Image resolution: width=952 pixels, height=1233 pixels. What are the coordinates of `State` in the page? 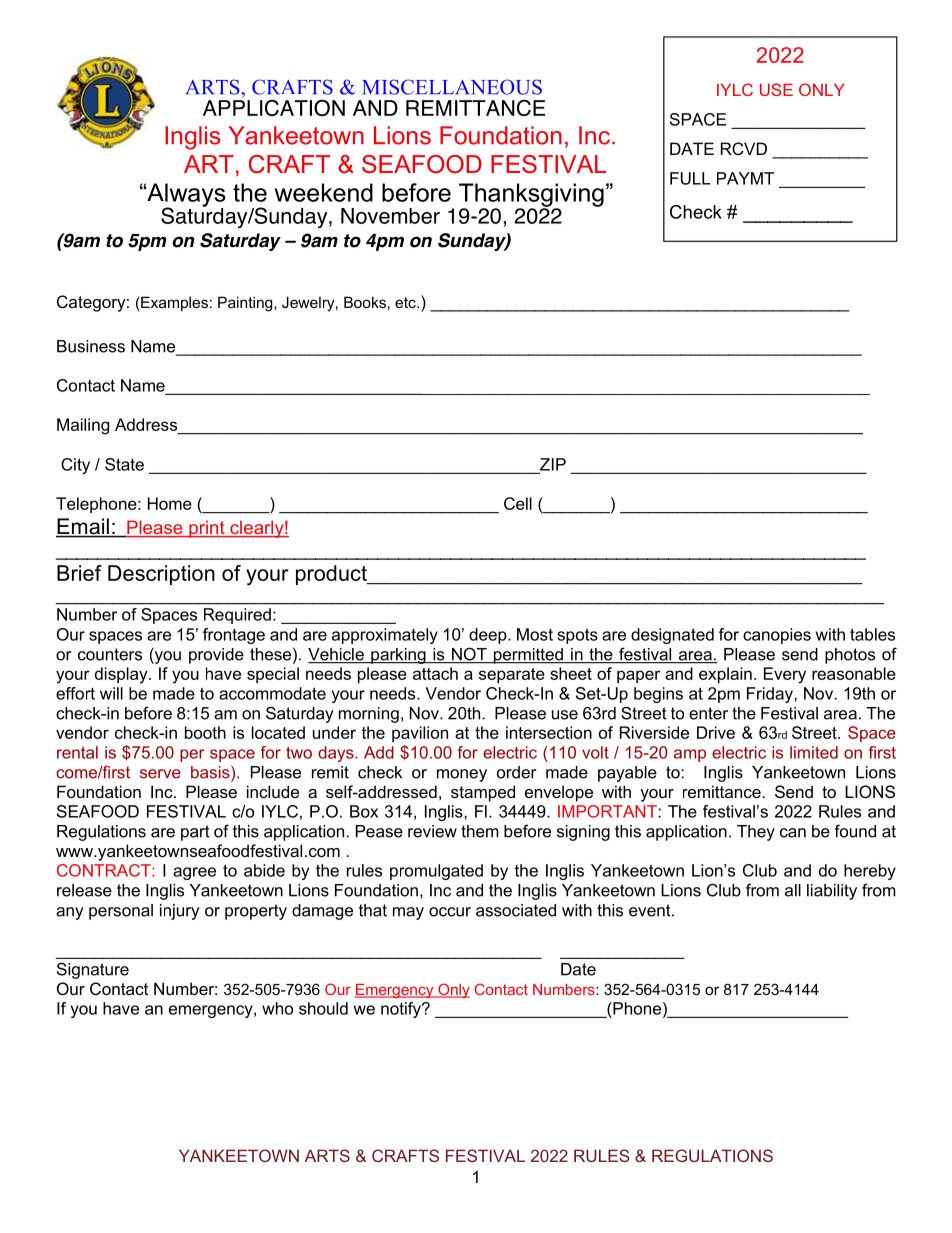 It's located at (124, 464).
